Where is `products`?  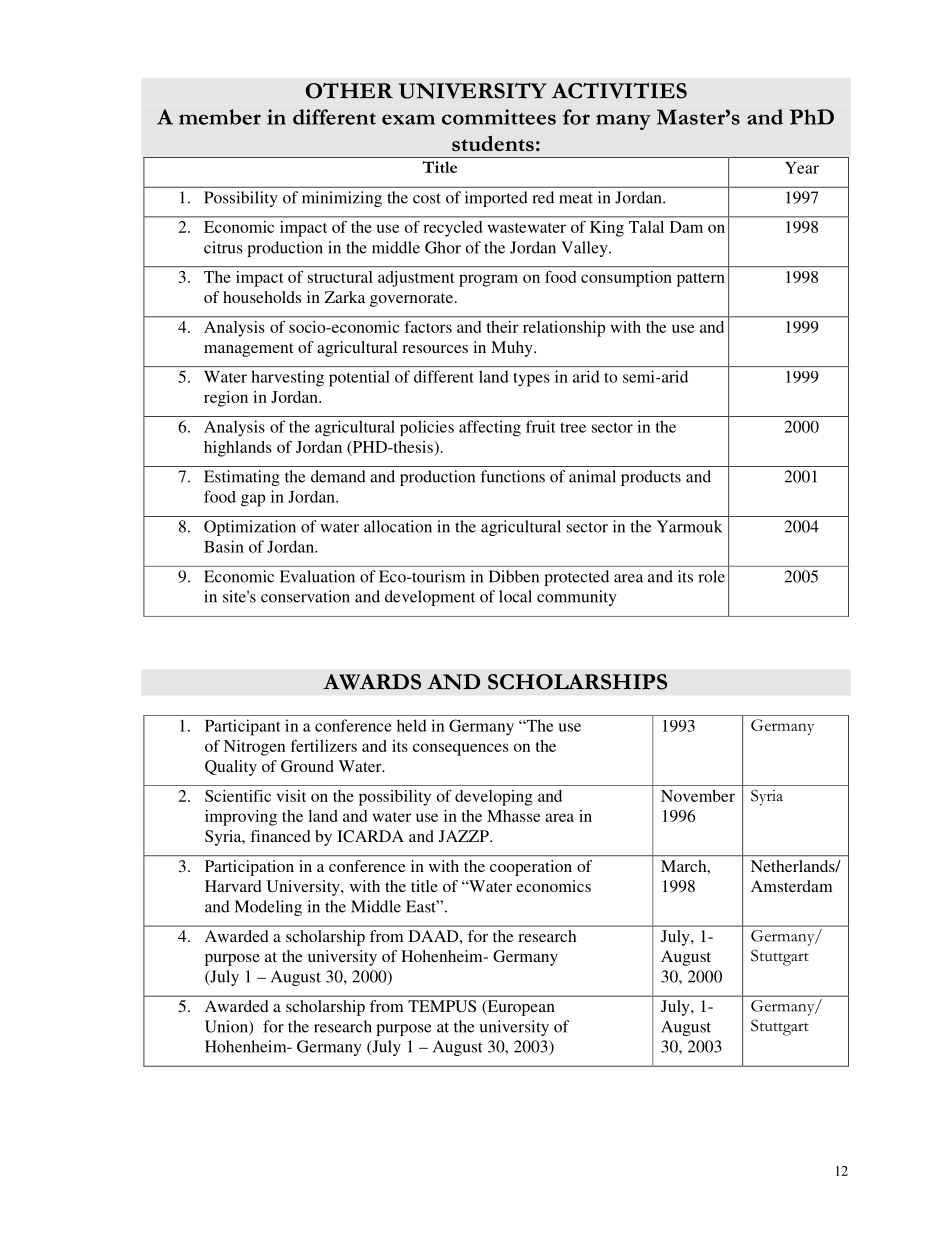 products is located at coordinates (651, 478).
